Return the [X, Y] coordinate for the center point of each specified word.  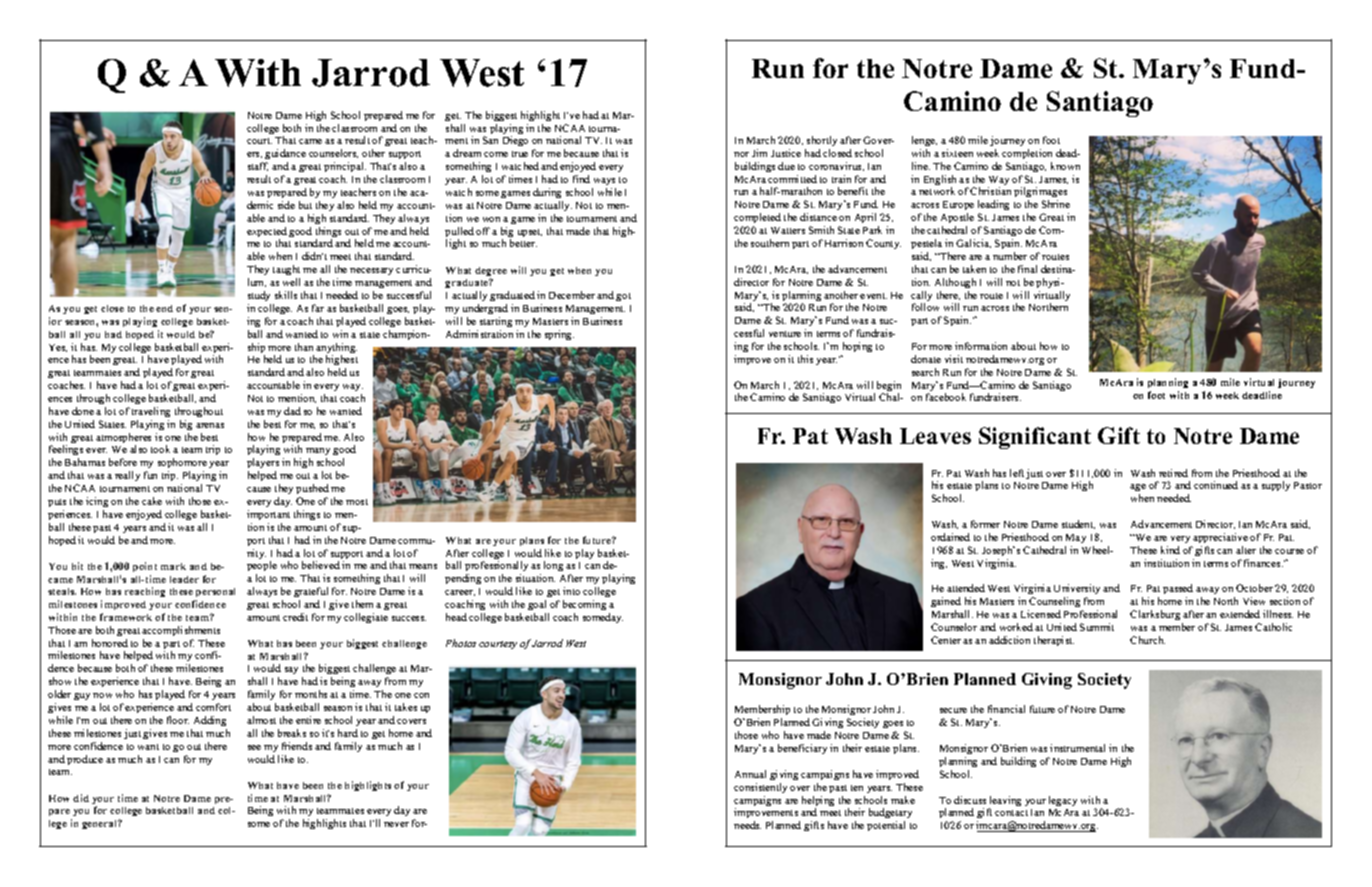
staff [258, 166]
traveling [151, 412]
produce [85, 760]
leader [184, 579]
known [1065, 166]
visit [954, 359]
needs [747, 825]
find [581, 179]
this [805, 359]
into [571, 591]
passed [1178, 591]
